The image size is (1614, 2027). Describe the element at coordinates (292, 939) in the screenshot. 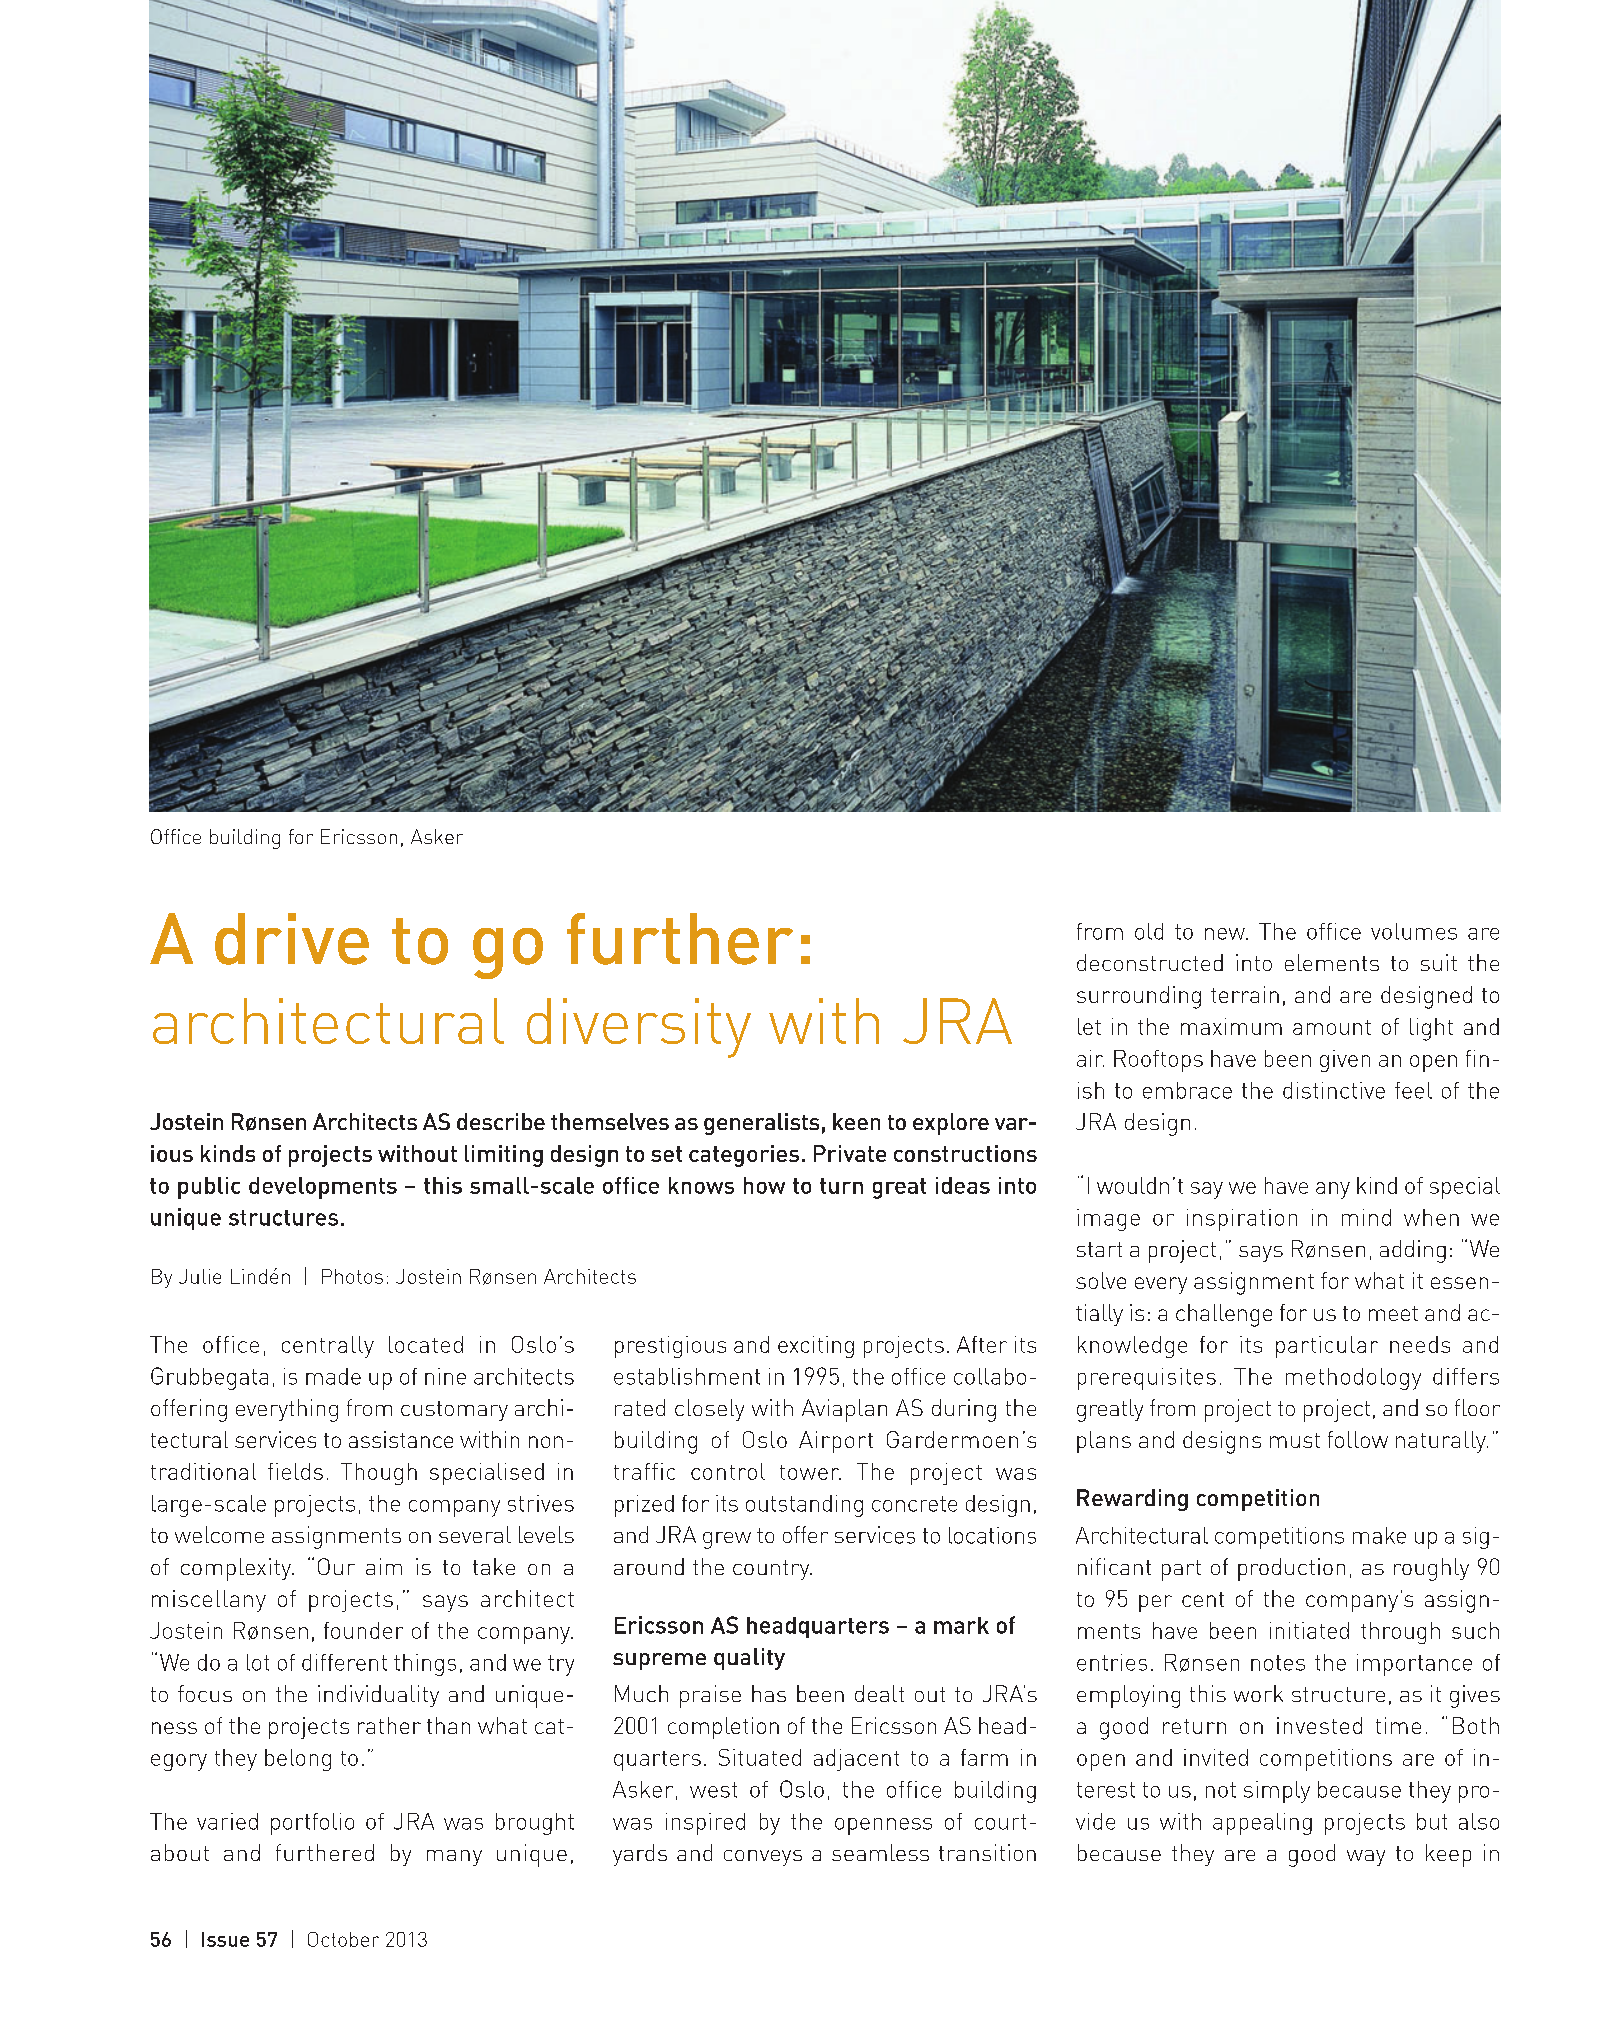

I see `drive` at that location.
